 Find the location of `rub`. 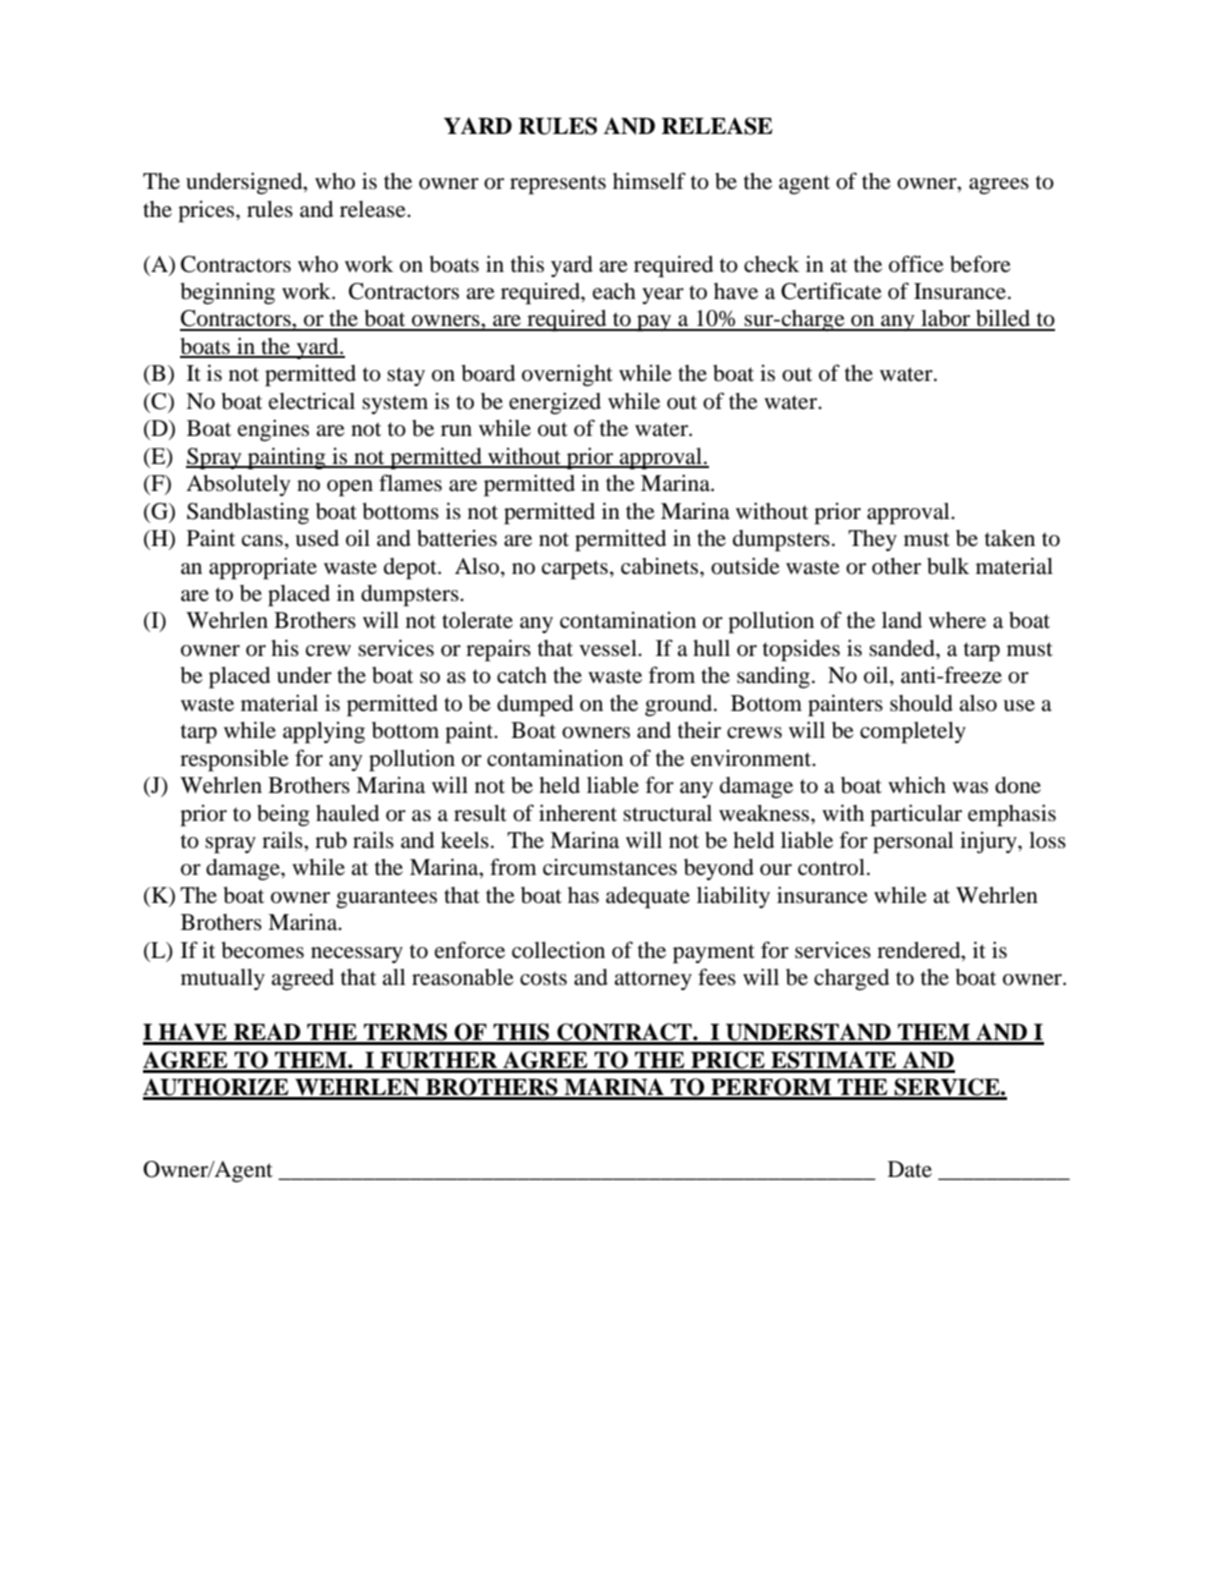

rub is located at coordinates (331, 840).
